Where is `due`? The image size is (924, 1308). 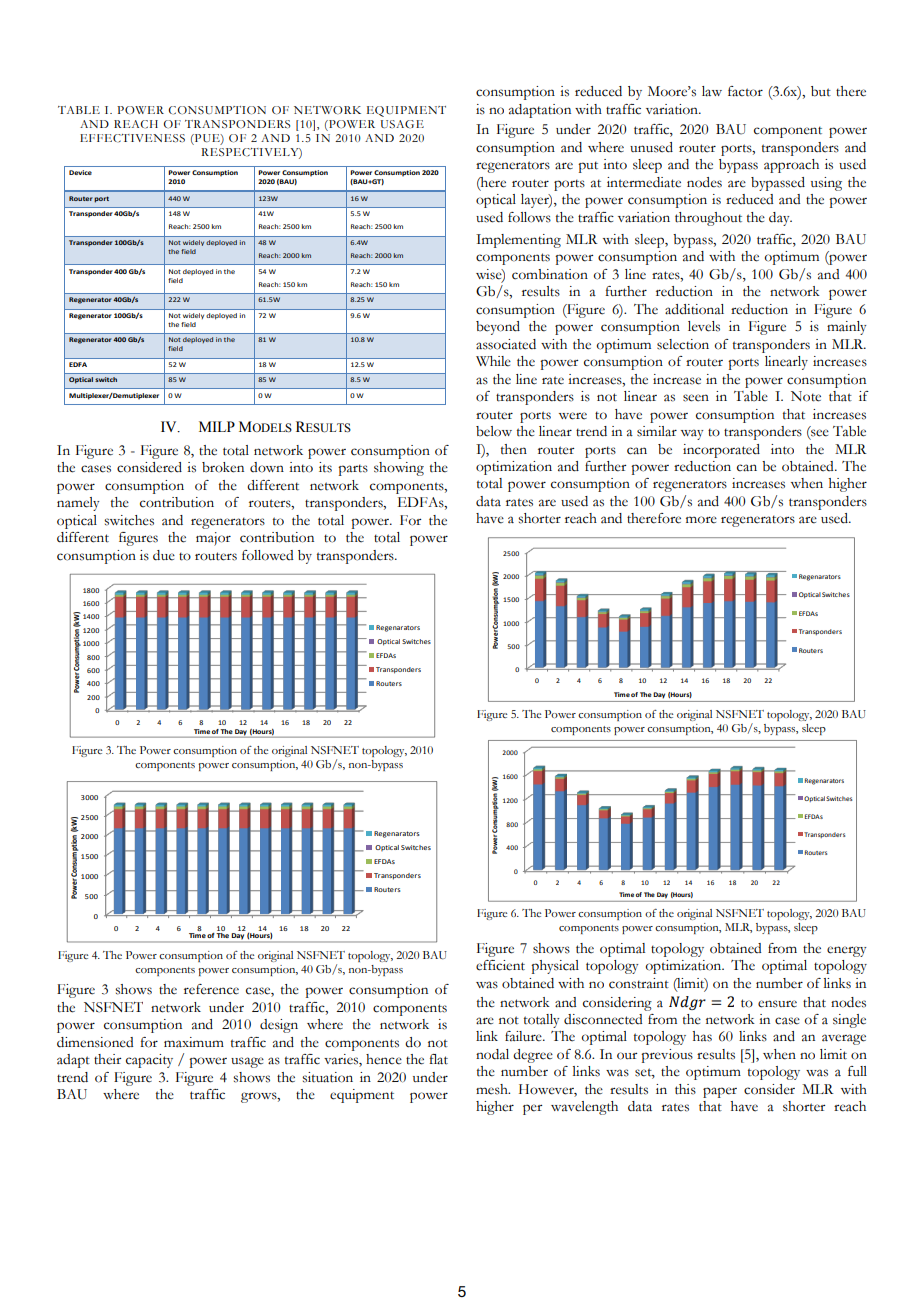 due is located at coordinates (164, 555).
